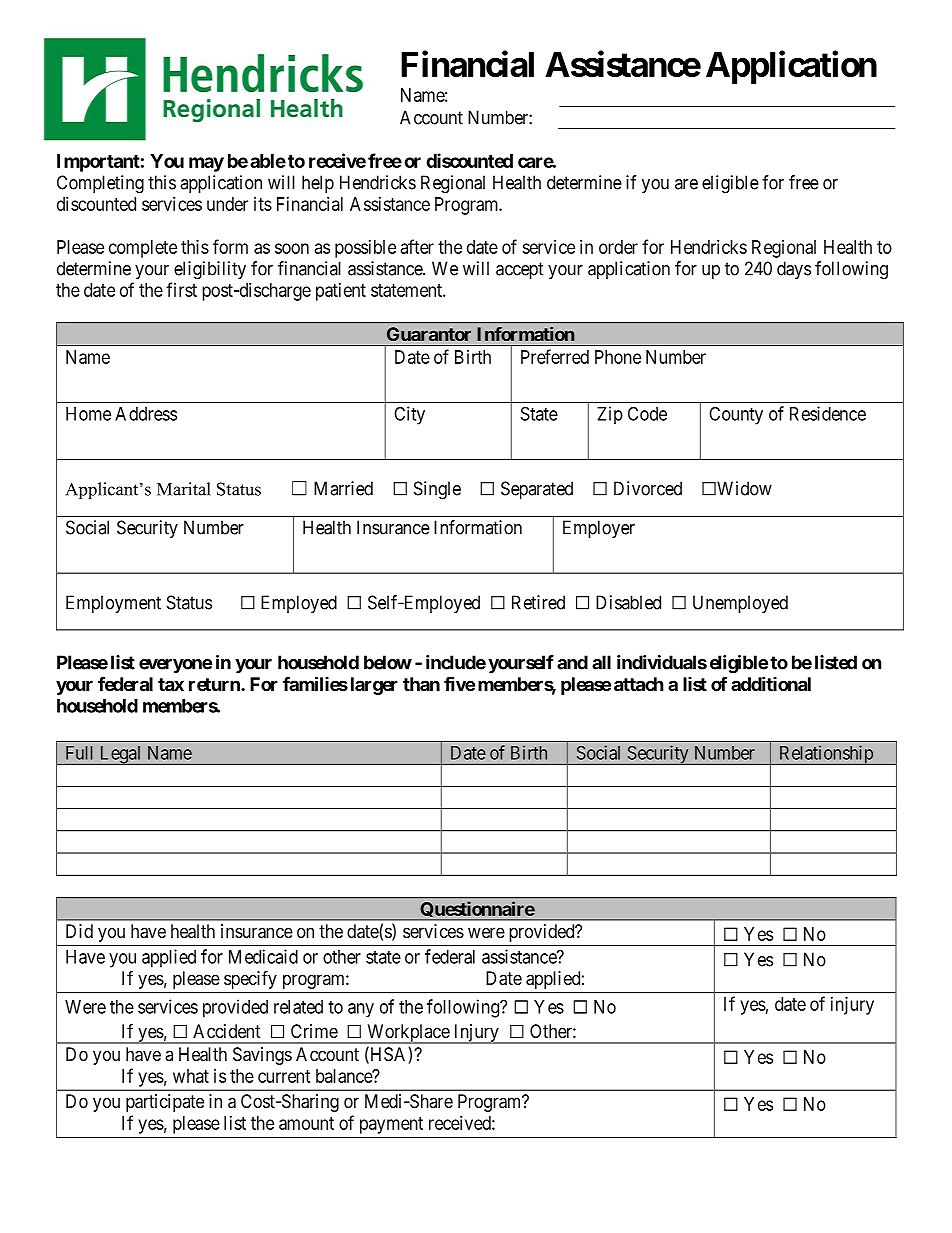 This page has height=1233, width=952. I want to click on Workplace, so click(408, 1034).
